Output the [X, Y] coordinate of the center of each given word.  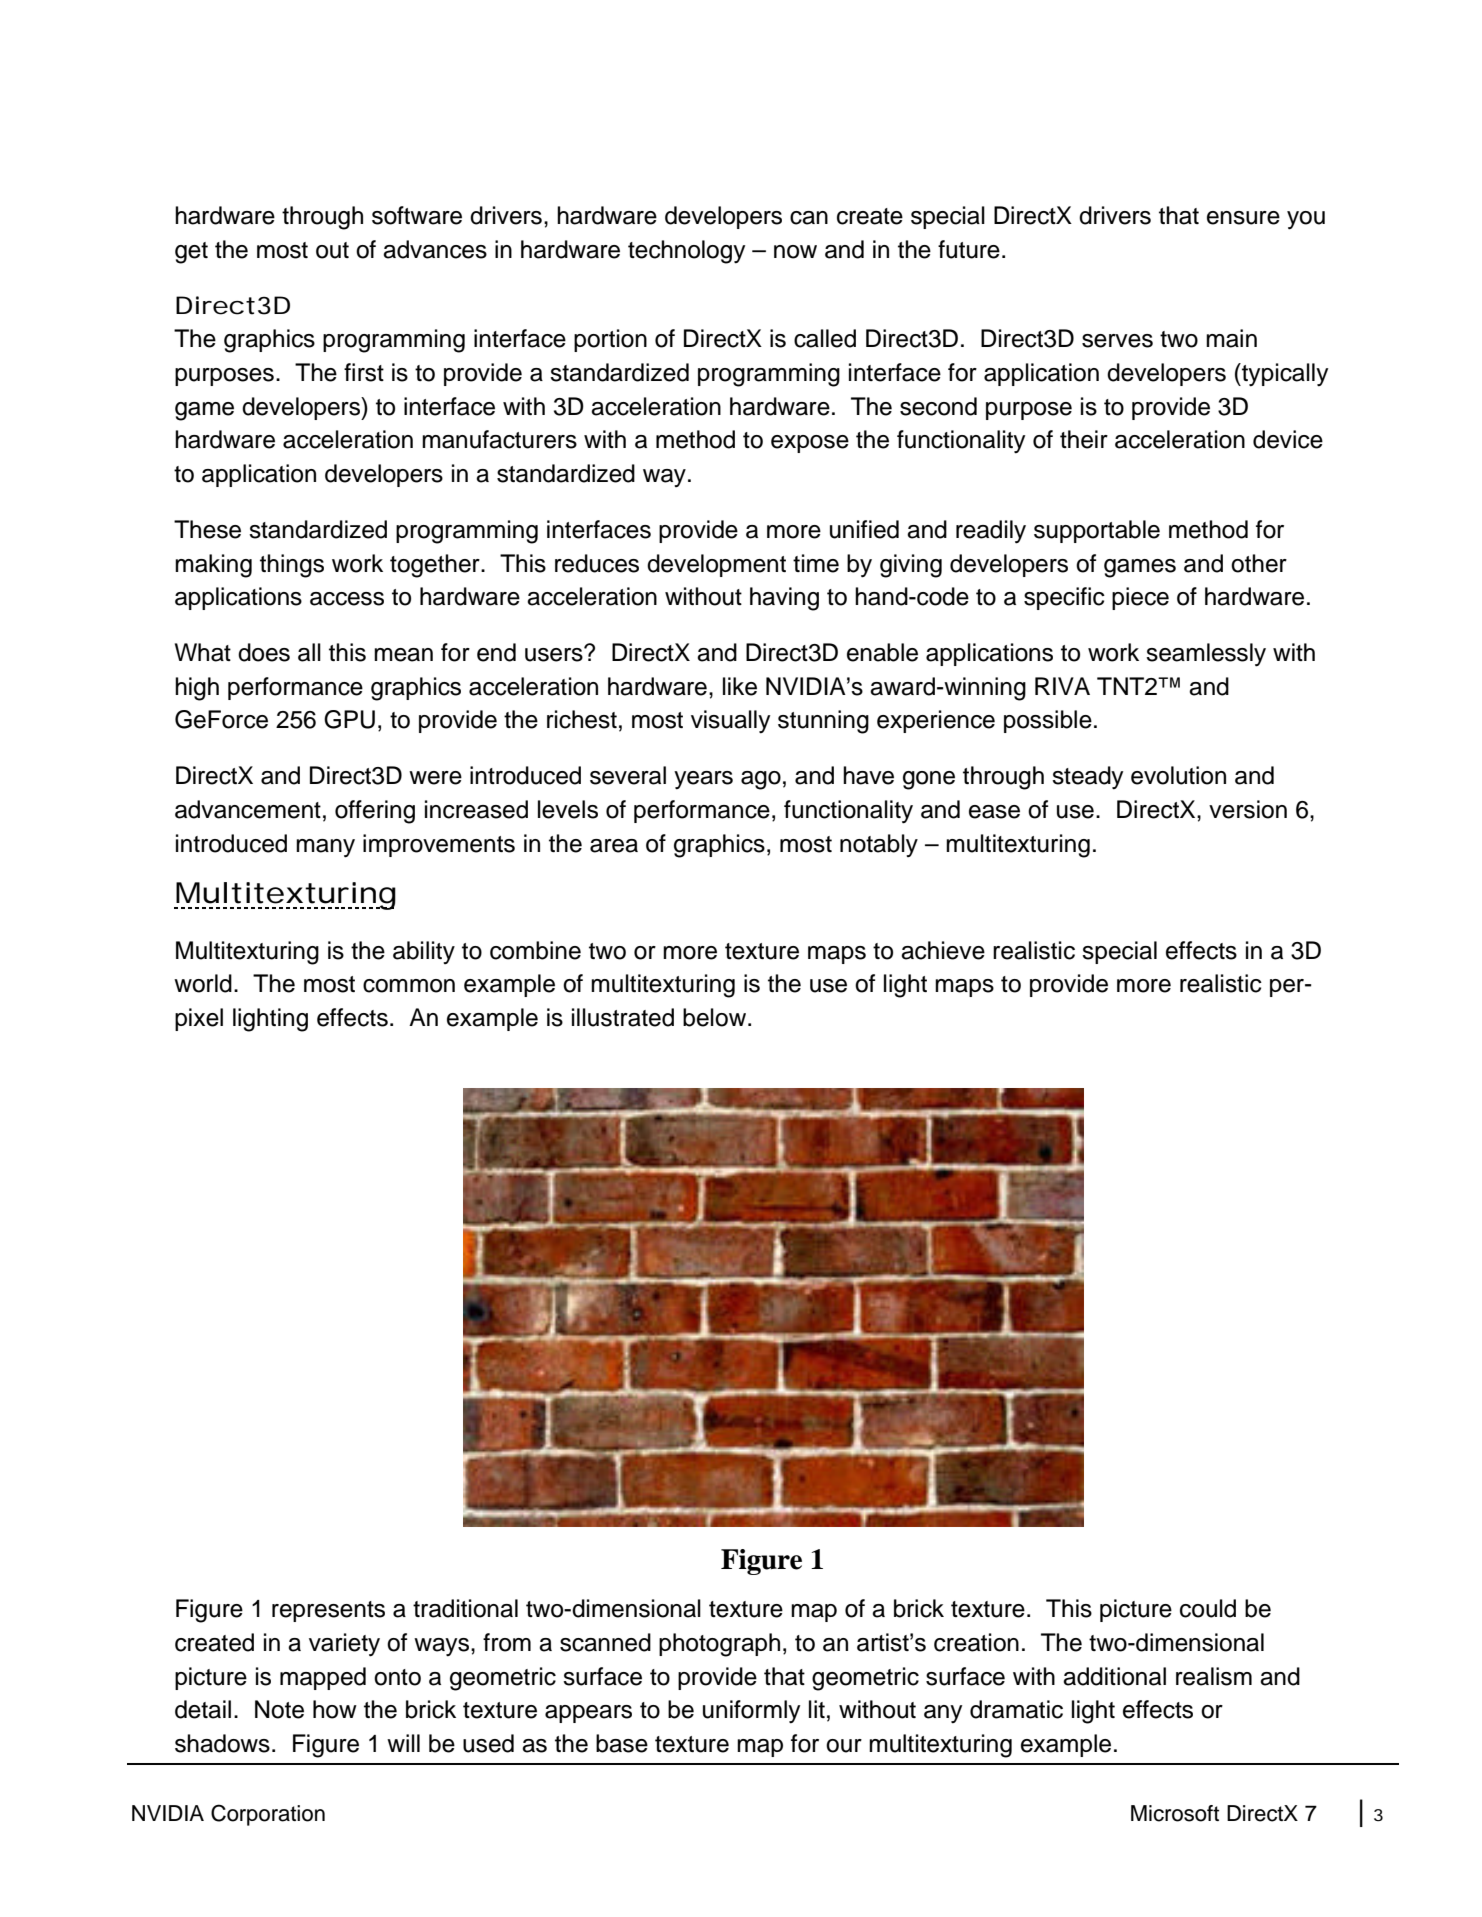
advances [435, 249]
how [335, 1709]
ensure [1243, 218]
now [795, 252]
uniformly [751, 1712]
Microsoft [1175, 1813]
